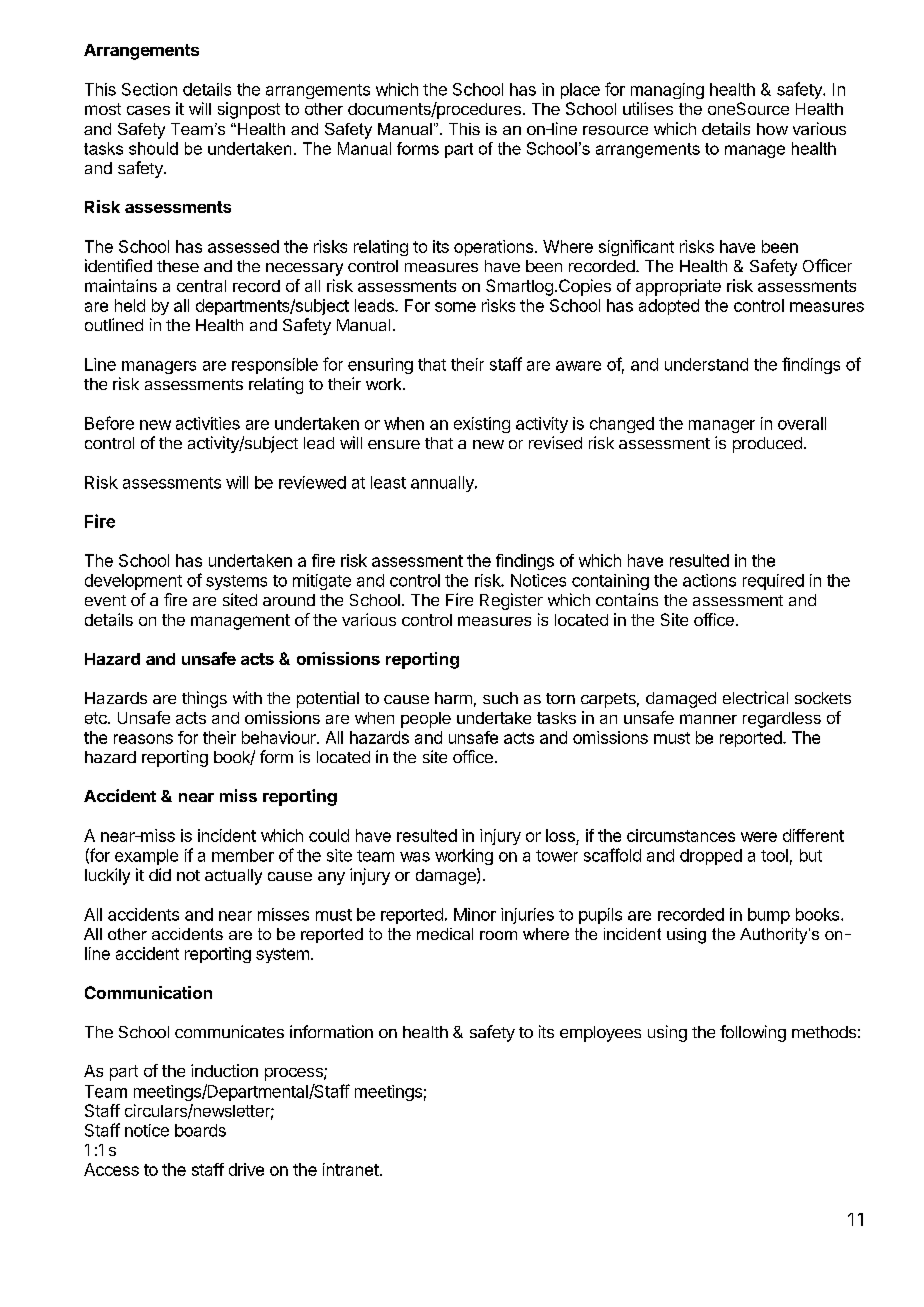 The height and width of the screenshot is (1307, 924). I want to click on boards, so click(200, 1130).
